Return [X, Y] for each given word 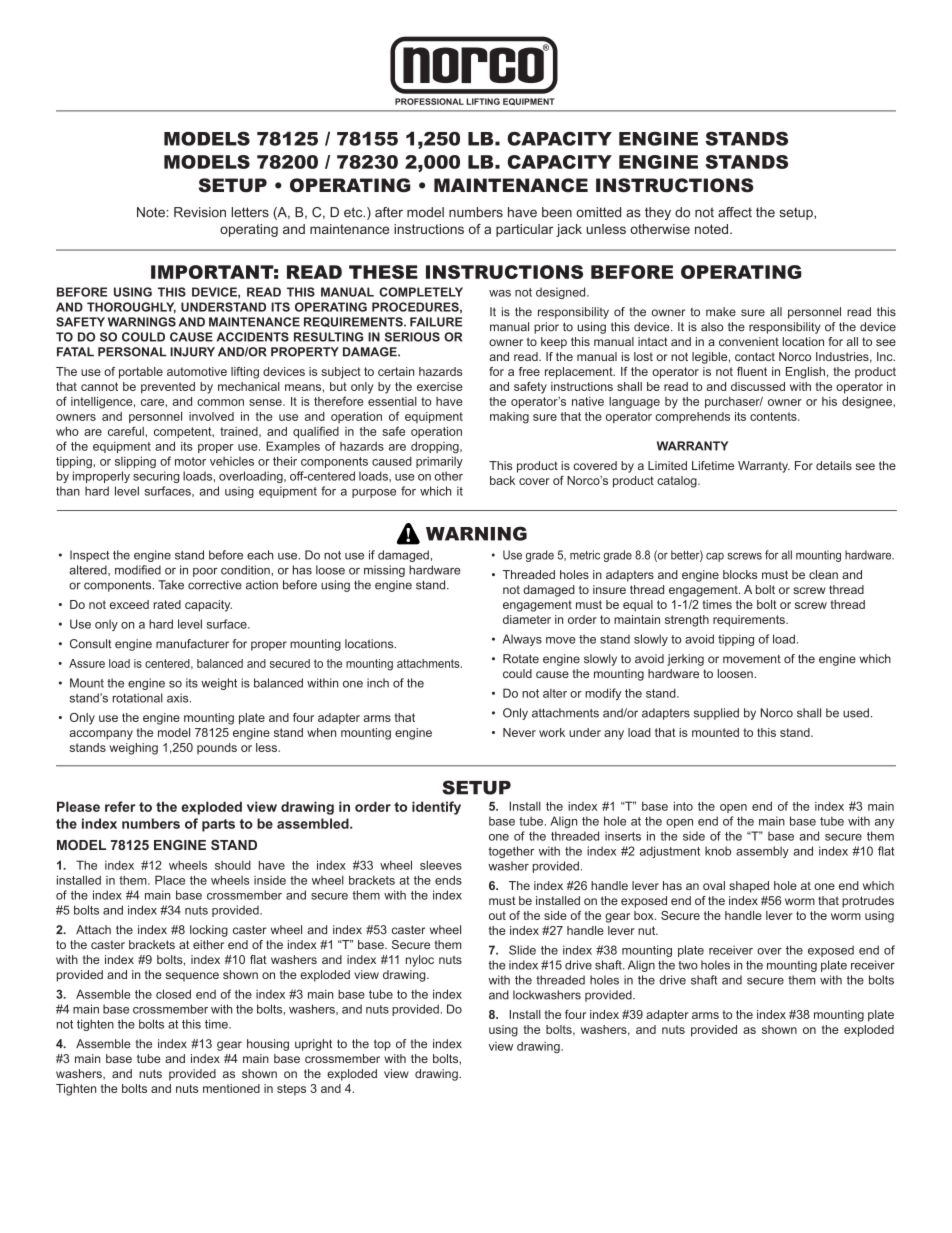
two [688, 965]
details [834, 465]
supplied [716, 714]
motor [190, 461]
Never [519, 732]
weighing [133, 749]
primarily [439, 462]
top [382, 1045]
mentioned [231, 1088]
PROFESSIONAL [429, 101]
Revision [200, 212]
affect [735, 212]
